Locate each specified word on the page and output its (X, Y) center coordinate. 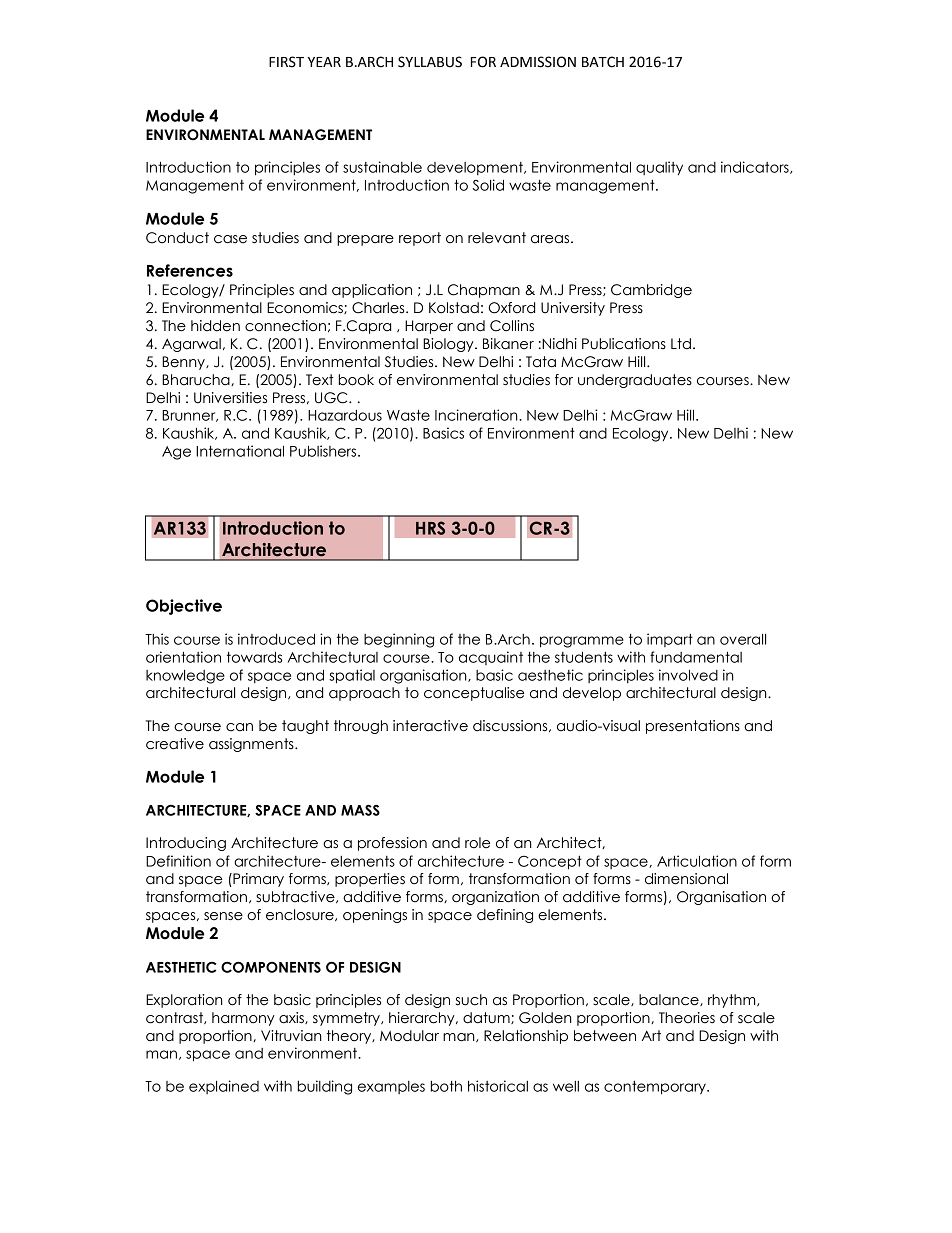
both (446, 1086)
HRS (430, 528)
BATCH (603, 62)
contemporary (656, 1088)
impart (670, 640)
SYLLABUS (430, 62)
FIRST (286, 62)
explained (224, 1087)
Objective (184, 607)
